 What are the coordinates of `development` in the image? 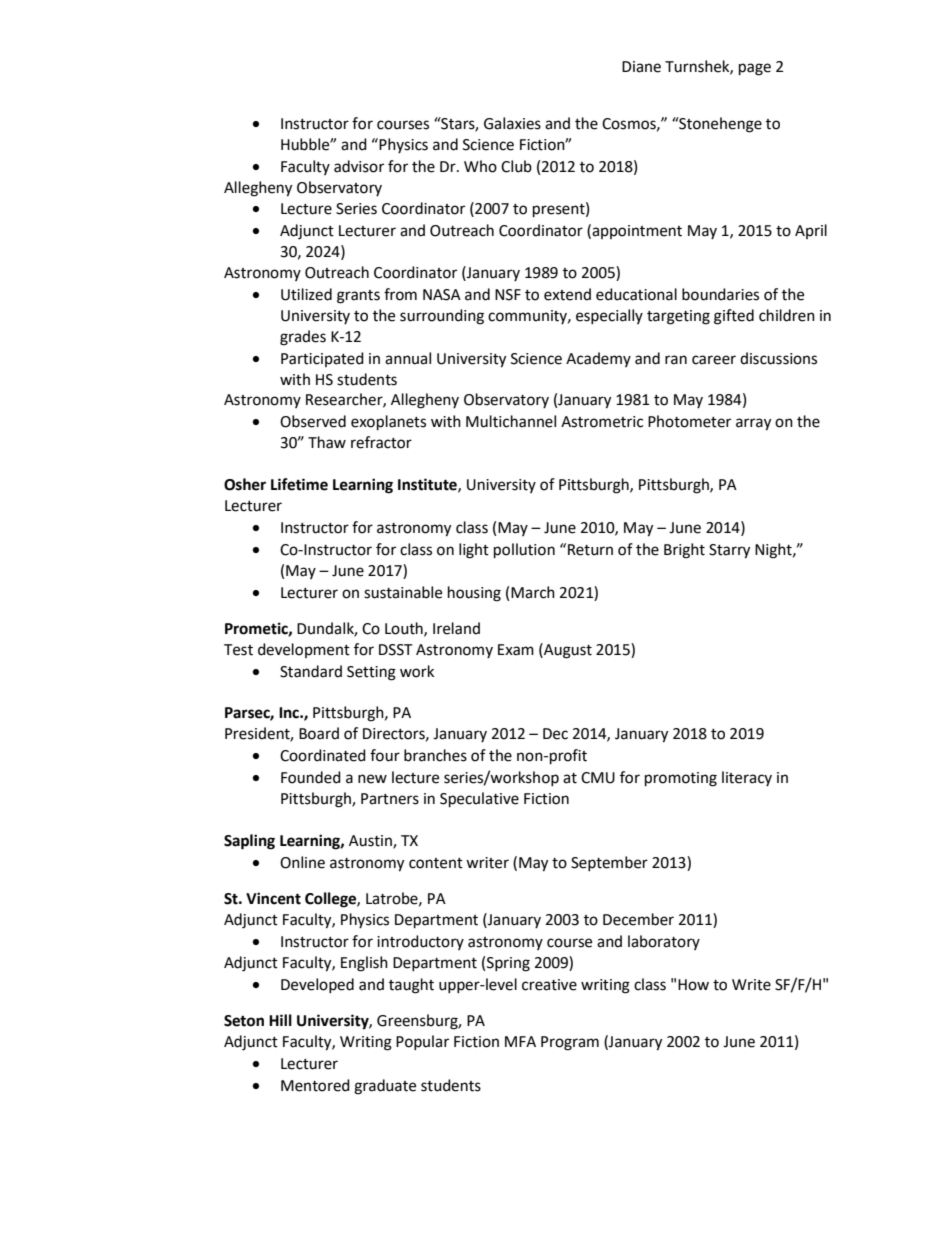 It's located at (304, 650).
